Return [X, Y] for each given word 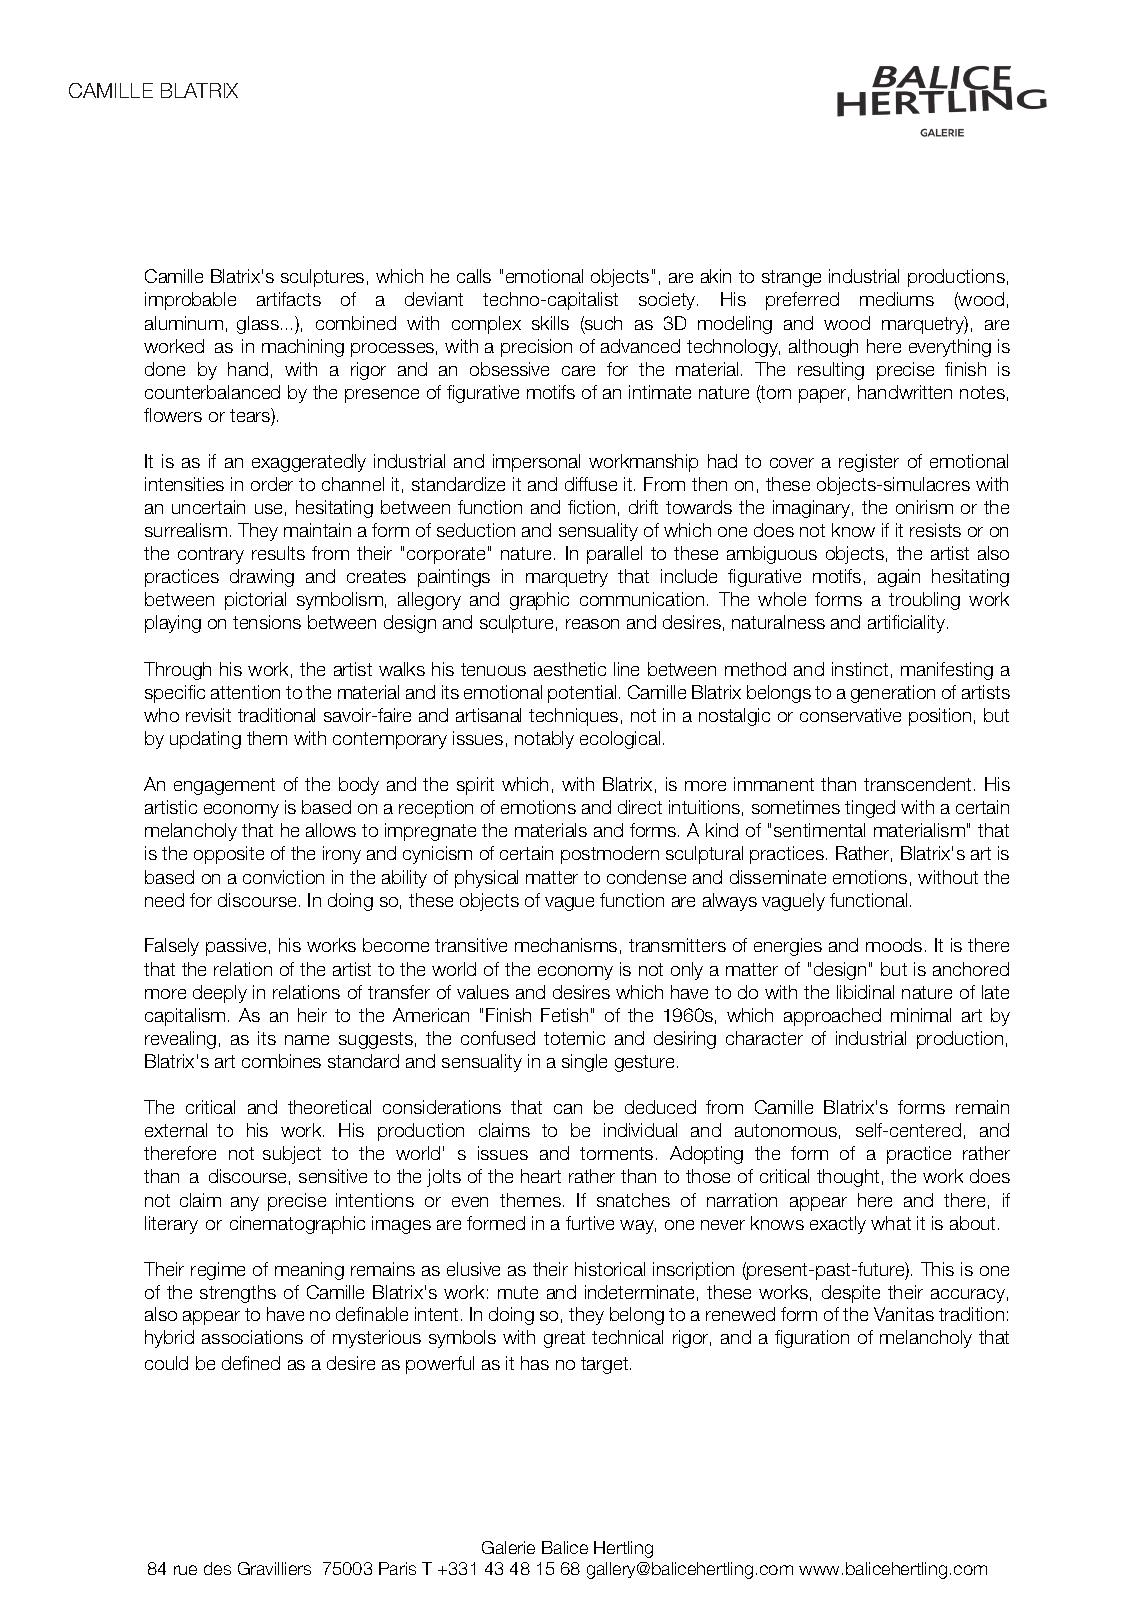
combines [281, 1061]
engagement [224, 786]
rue [185, 1570]
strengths [238, 1294]
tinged [870, 809]
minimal [921, 1015]
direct [640, 807]
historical [610, 1269]
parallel [614, 555]
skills [550, 323]
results [278, 553]
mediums [897, 299]
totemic [574, 1038]
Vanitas [904, 1314]
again [899, 578]
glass [258, 325]
